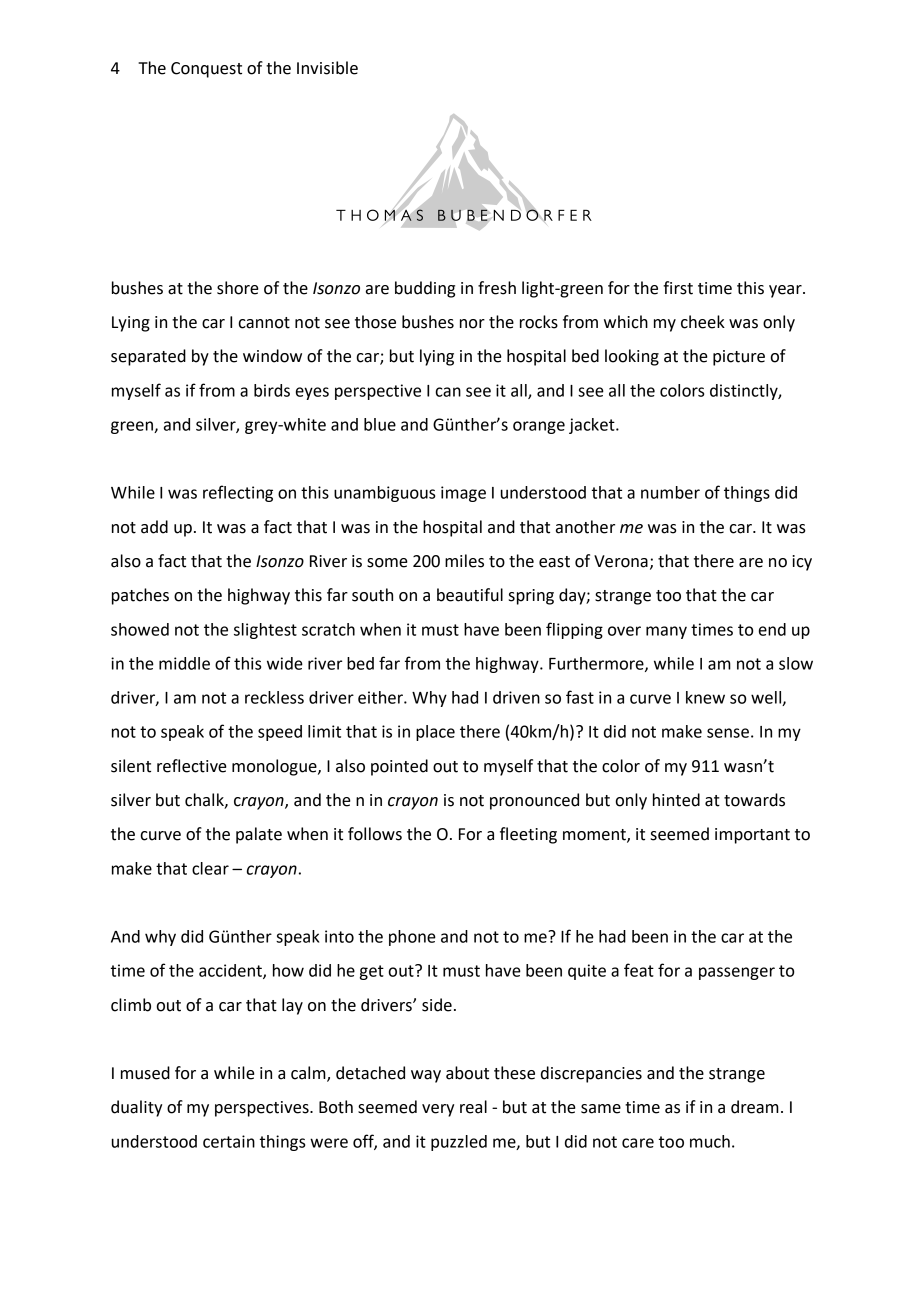 The image size is (924, 1308). What do you see at coordinates (327, 68) in the page?
I see `Invisible` at bounding box center [327, 68].
